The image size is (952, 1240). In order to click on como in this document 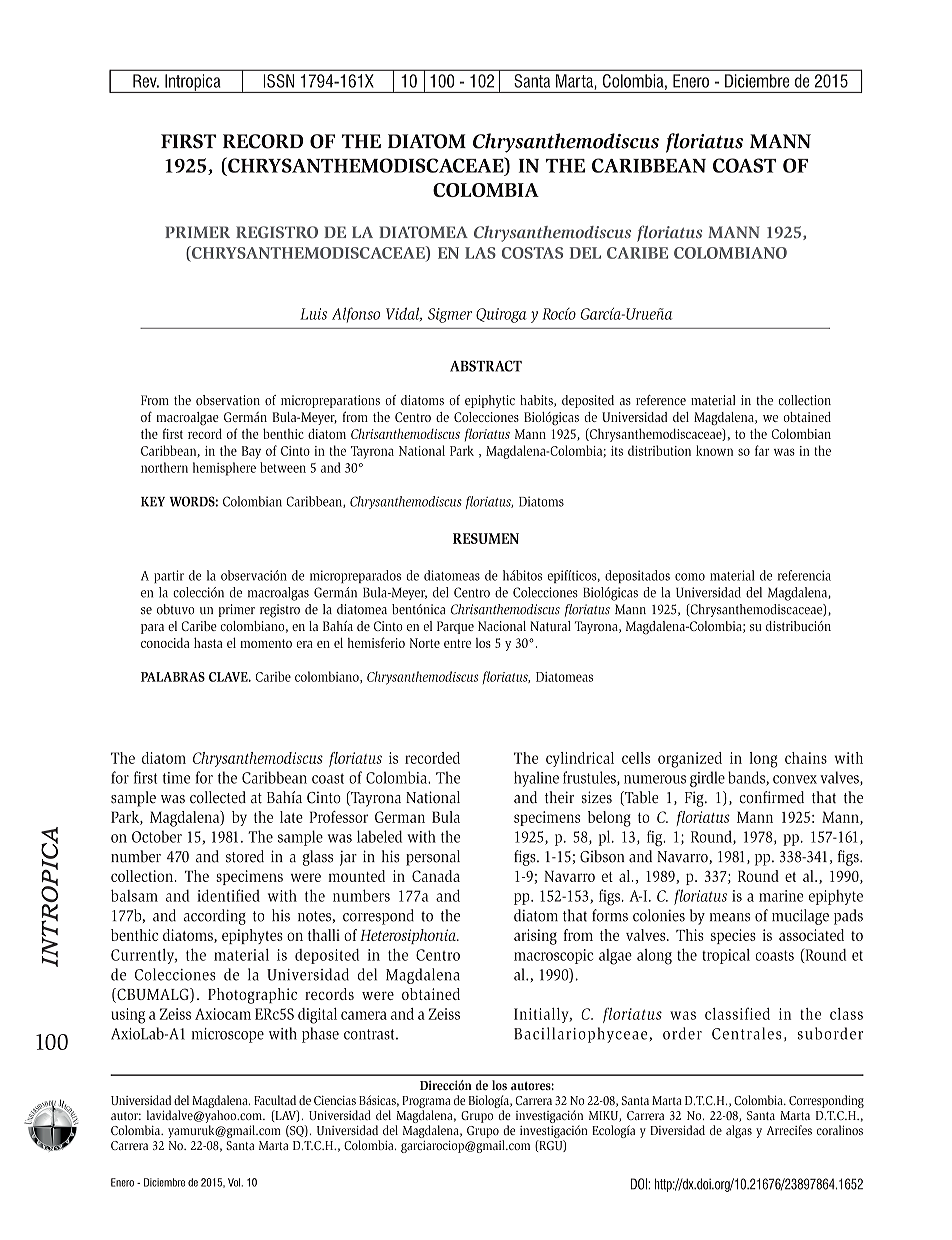, I will do `click(690, 577)`.
